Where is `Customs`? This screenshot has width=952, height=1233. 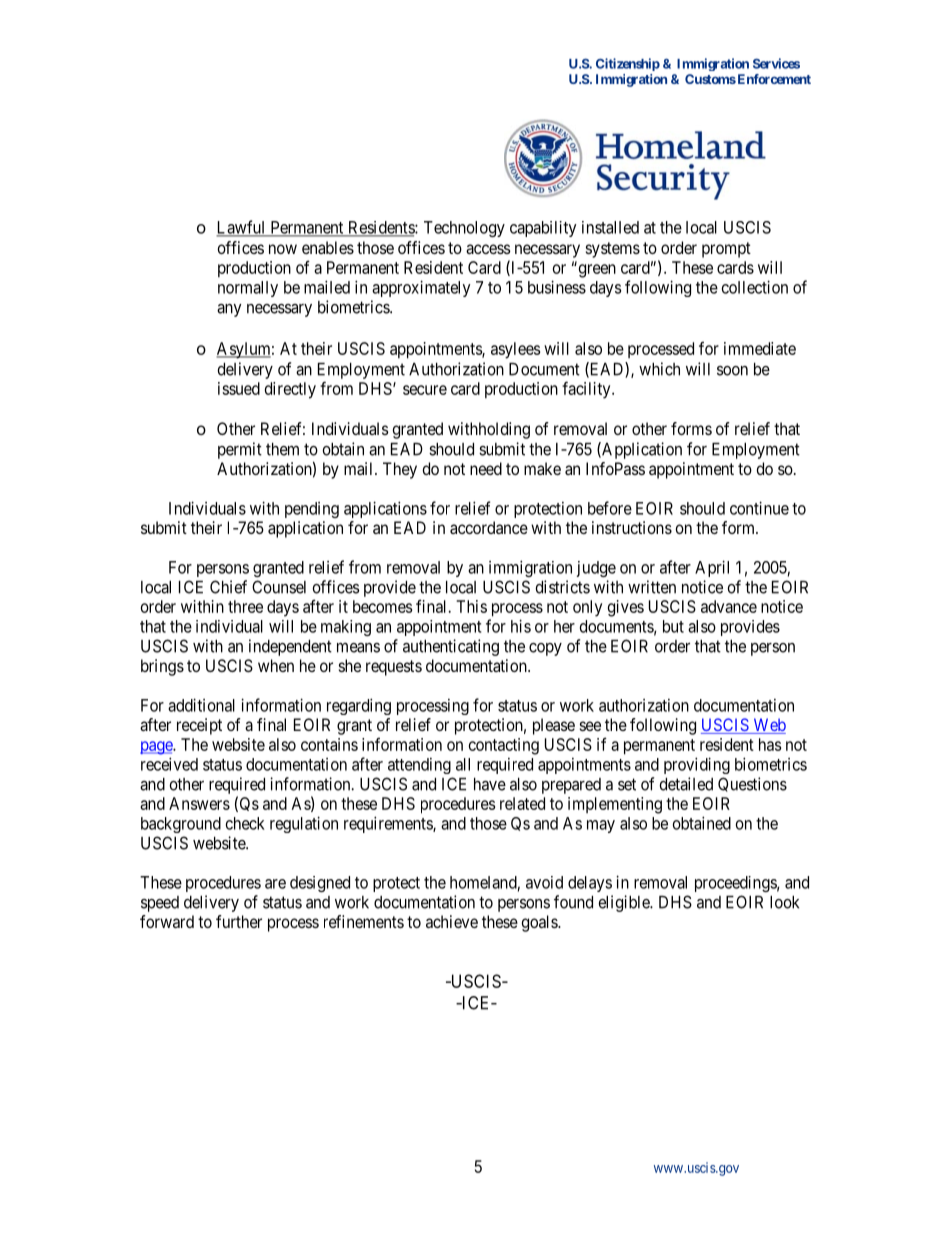
Customs is located at coordinates (710, 79).
